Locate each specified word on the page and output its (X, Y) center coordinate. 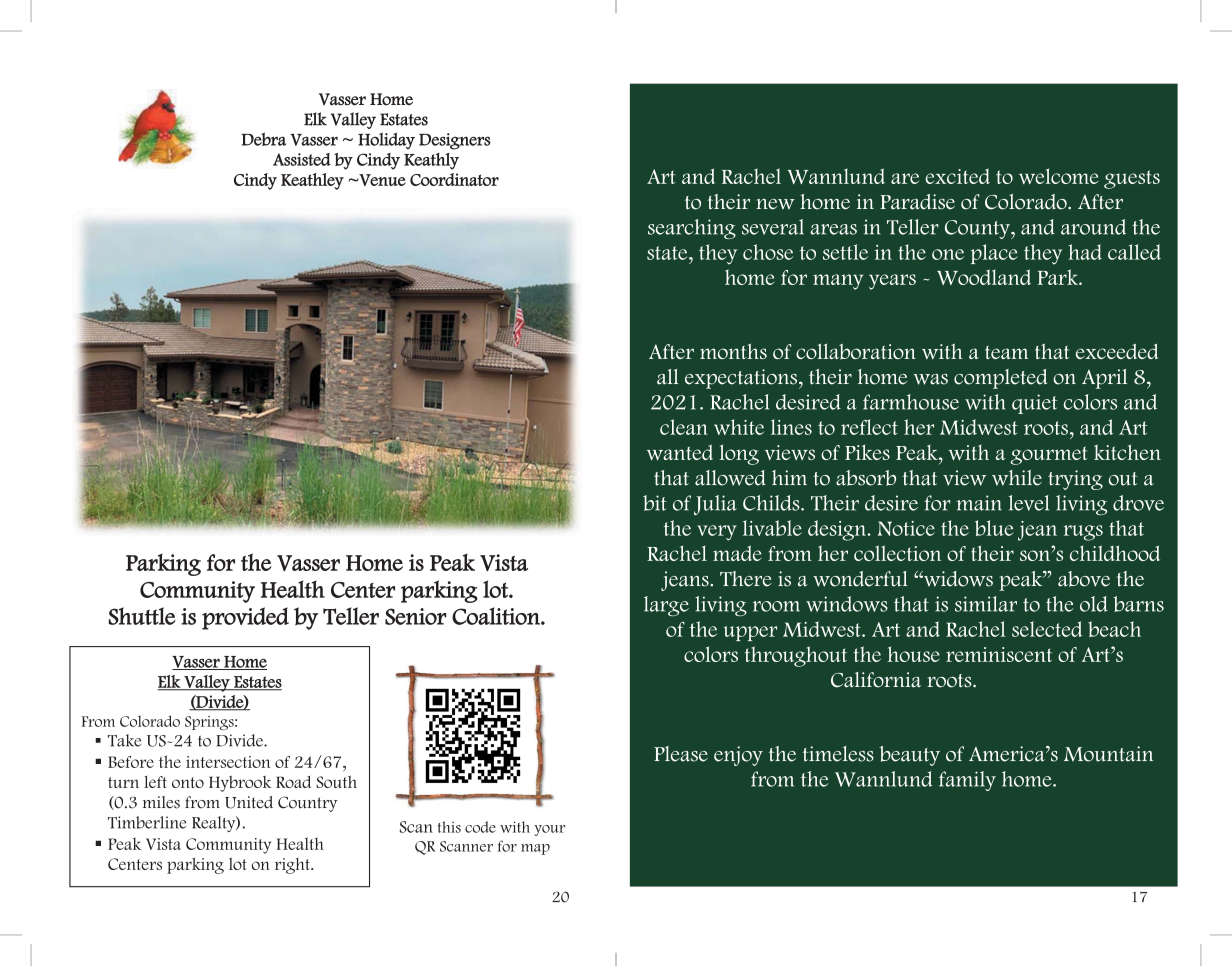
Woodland (984, 277)
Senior (416, 616)
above (1084, 579)
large (666, 606)
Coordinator (454, 179)
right (293, 866)
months (733, 351)
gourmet (1049, 455)
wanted (680, 452)
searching (692, 229)
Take (124, 740)
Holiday (386, 141)
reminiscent (999, 654)
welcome (1058, 176)
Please (681, 754)
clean (684, 427)
